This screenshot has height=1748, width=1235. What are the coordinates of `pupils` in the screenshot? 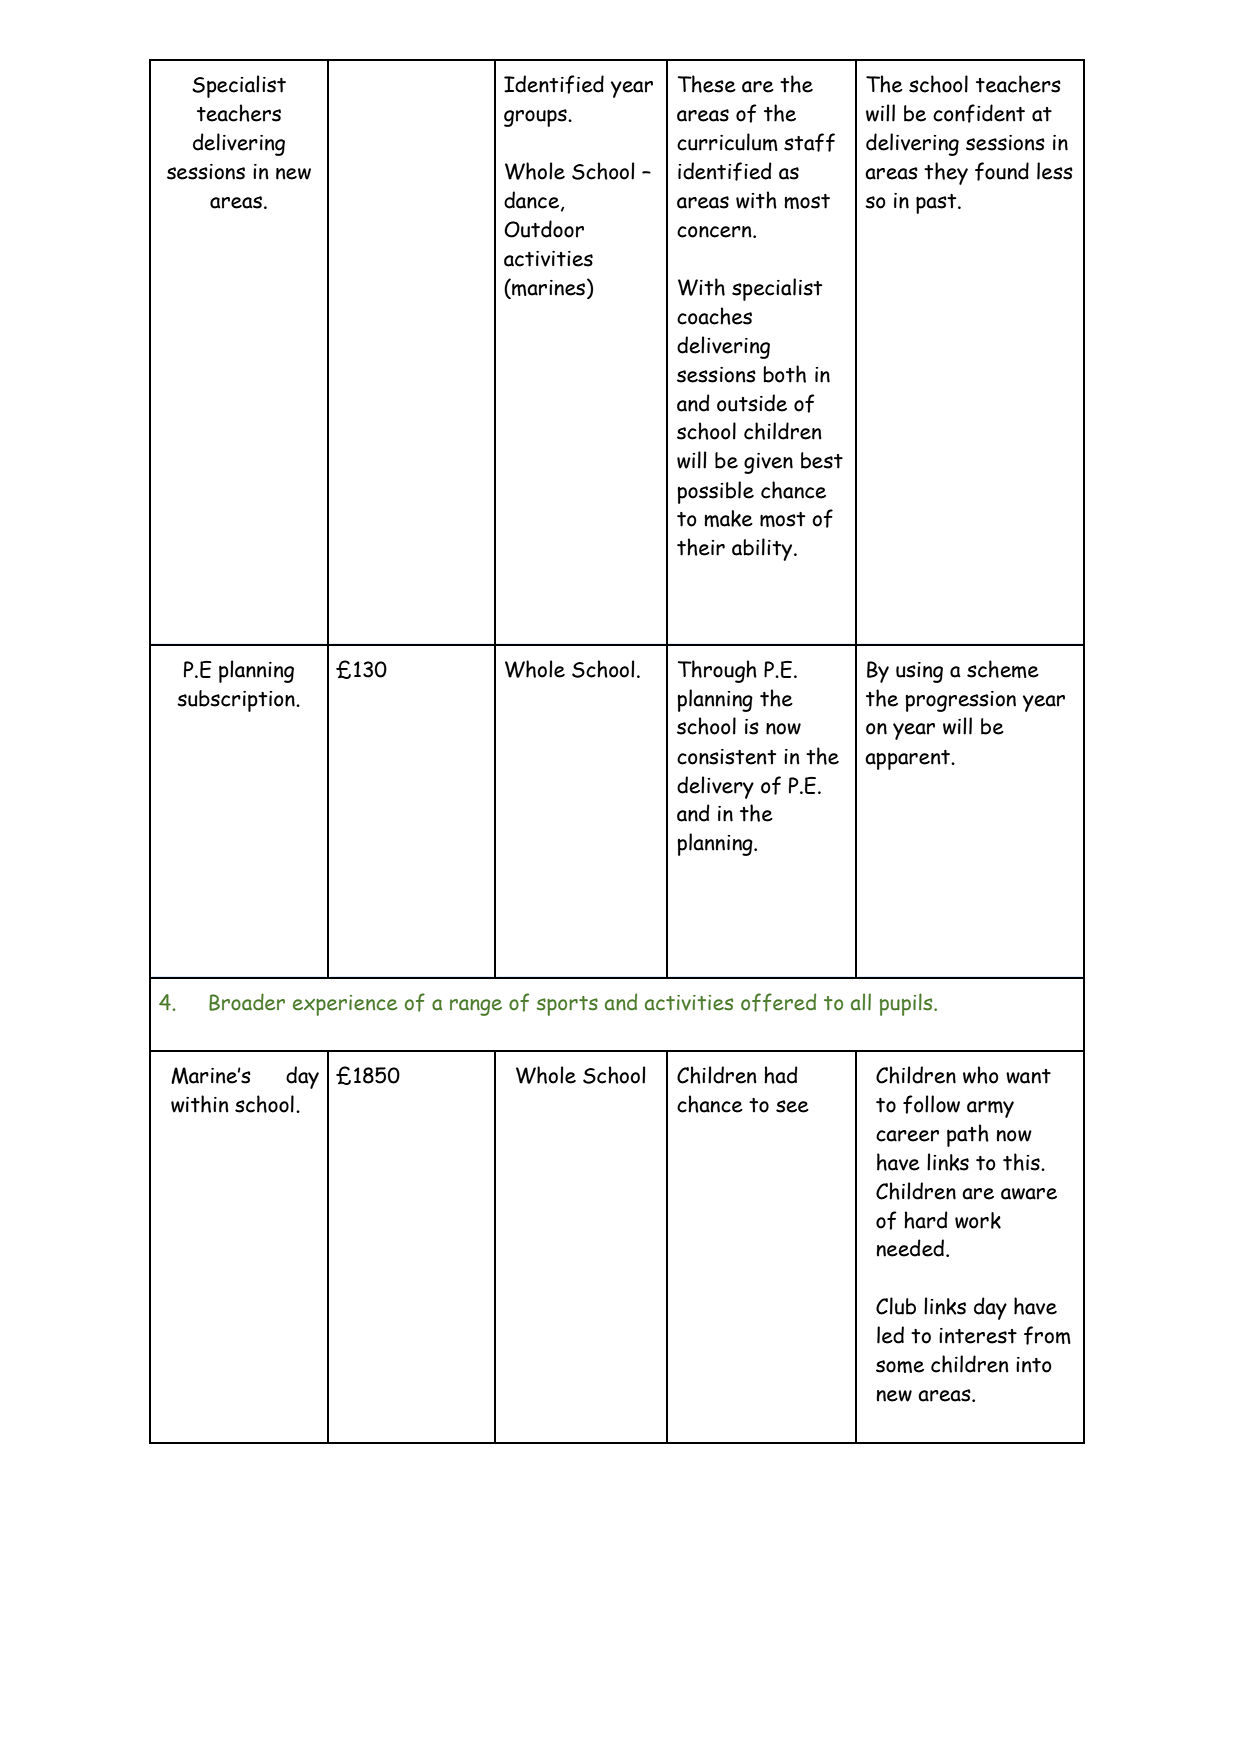 It's located at (907, 1004).
